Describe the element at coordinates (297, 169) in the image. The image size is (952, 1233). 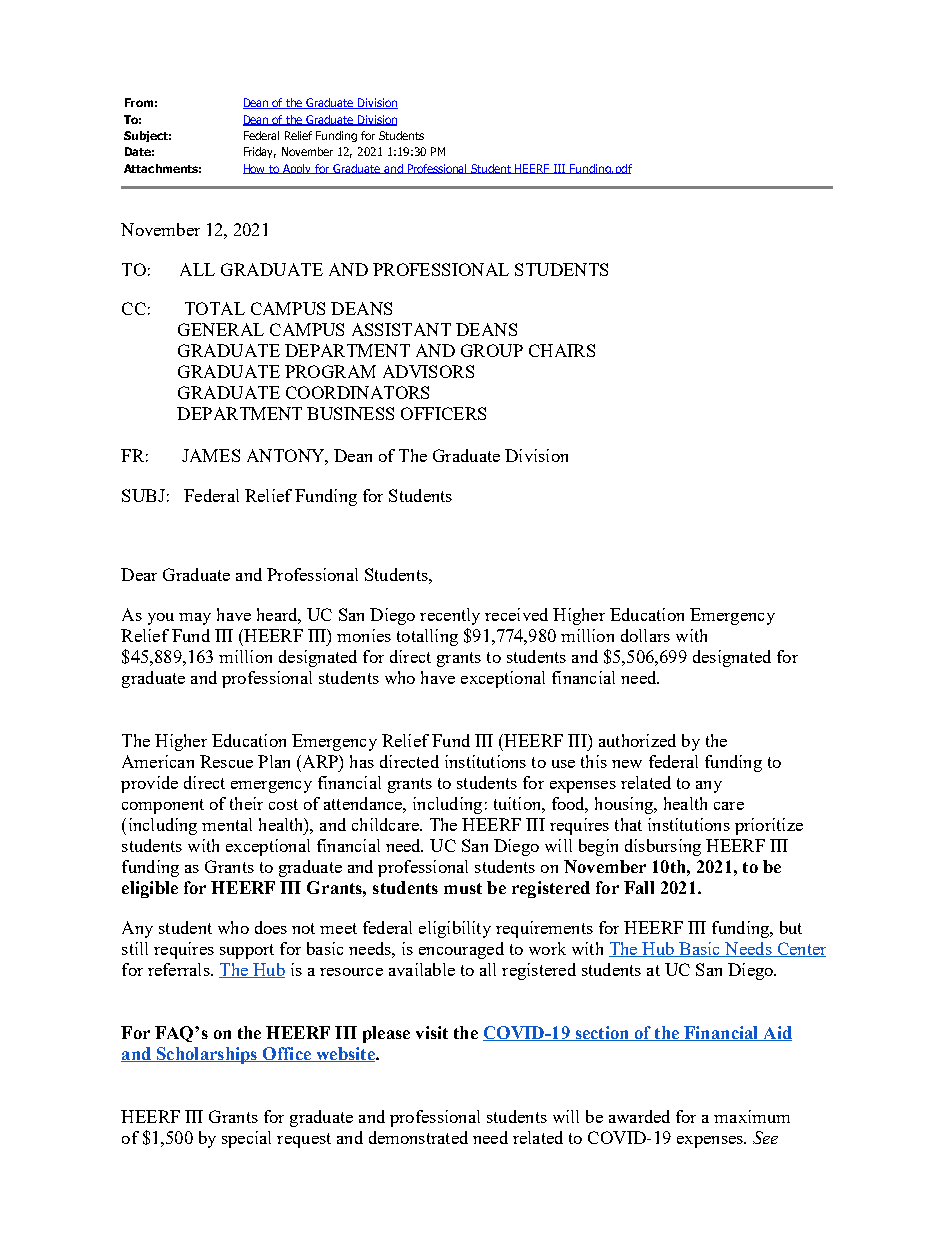
I see `Apply` at that location.
